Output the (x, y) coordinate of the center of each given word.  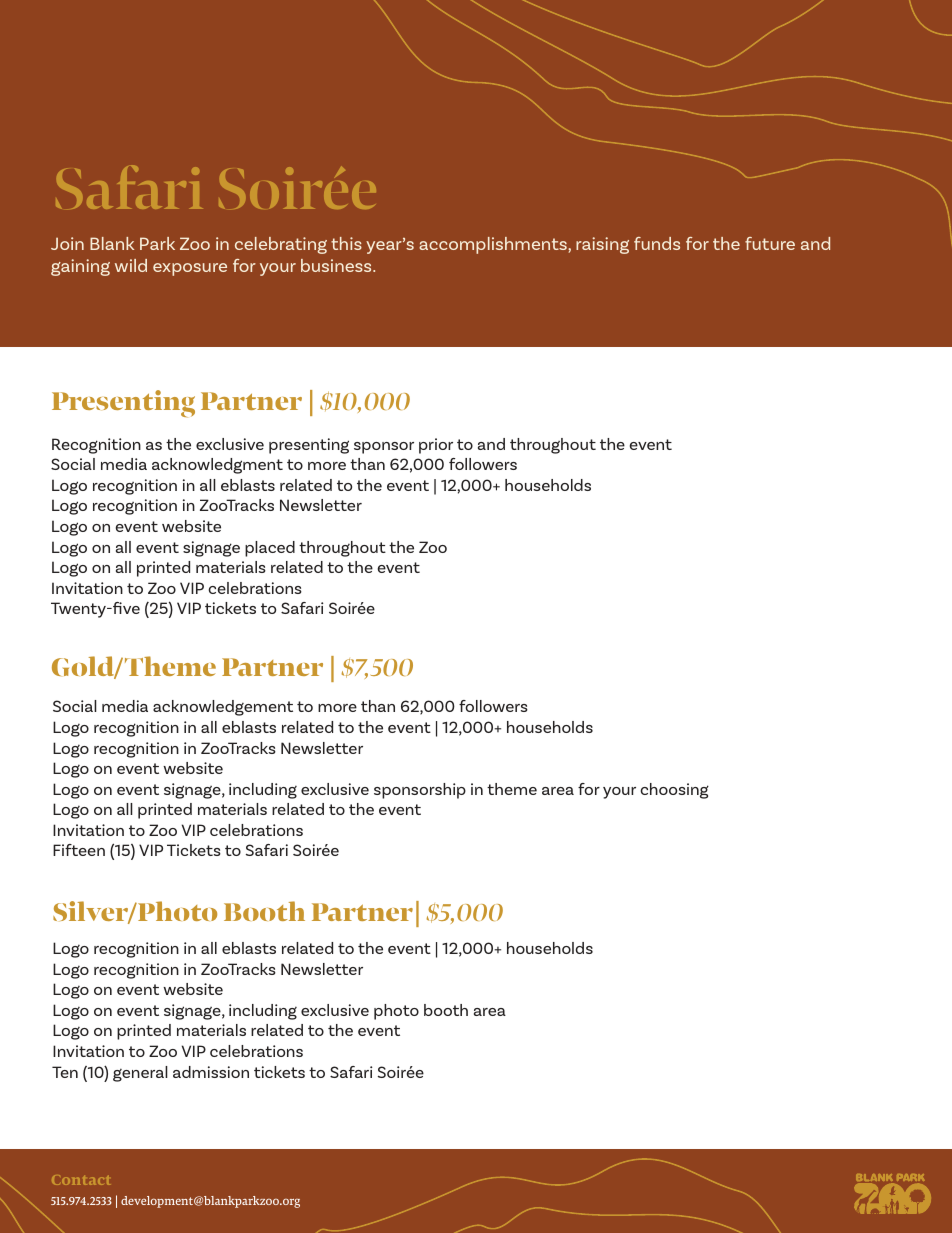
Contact (81, 1180)
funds (657, 243)
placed (270, 549)
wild (131, 265)
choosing (675, 791)
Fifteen (79, 850)
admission (211, 1072)
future (770, 243)
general (140, 1074)
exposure (190, 269)
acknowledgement (223, 708)
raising (602, 245)
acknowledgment (217, 466)
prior (436, 446)
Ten (65, 1072)
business (337, 265)
